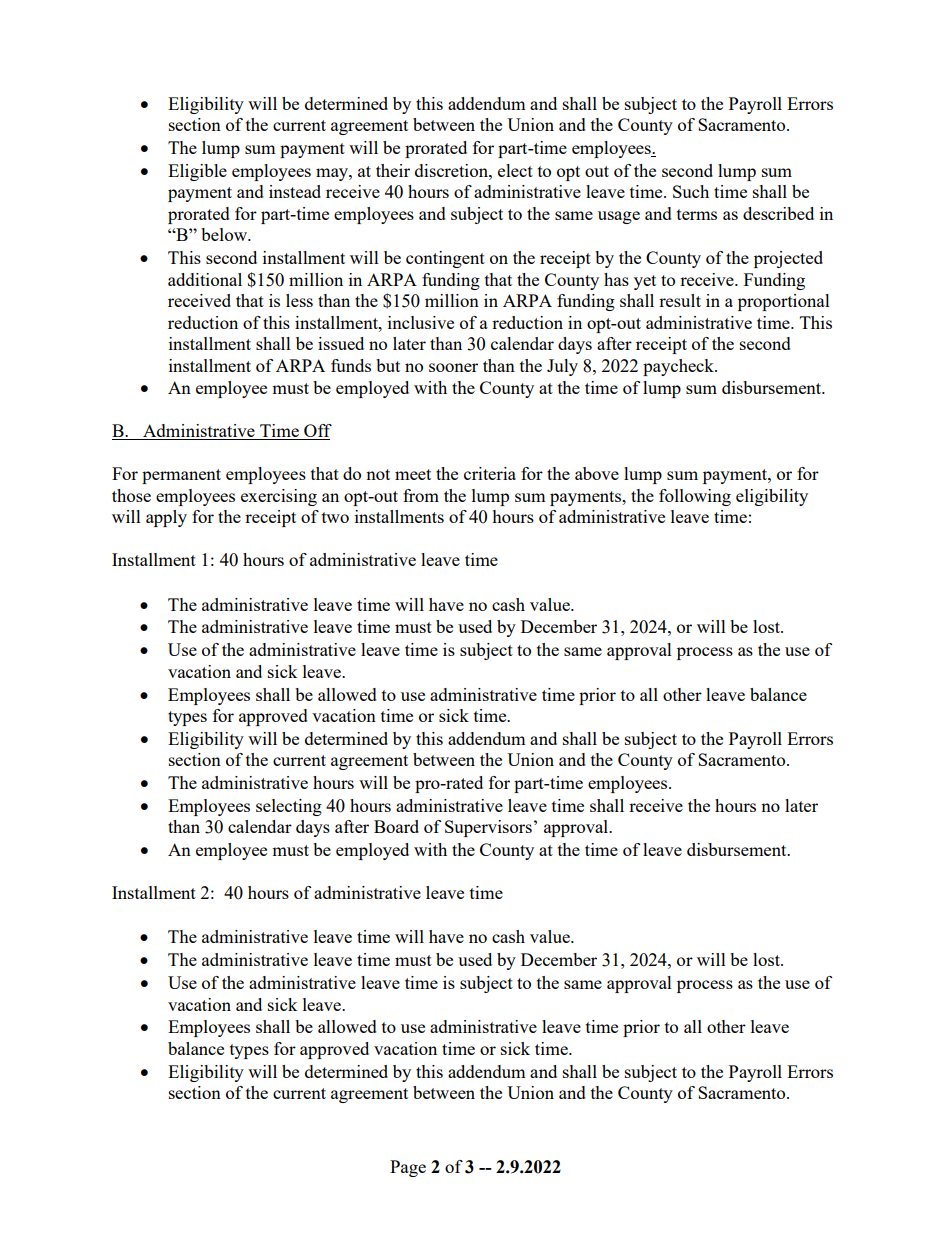  I want to click on following, so click(695, 497).
